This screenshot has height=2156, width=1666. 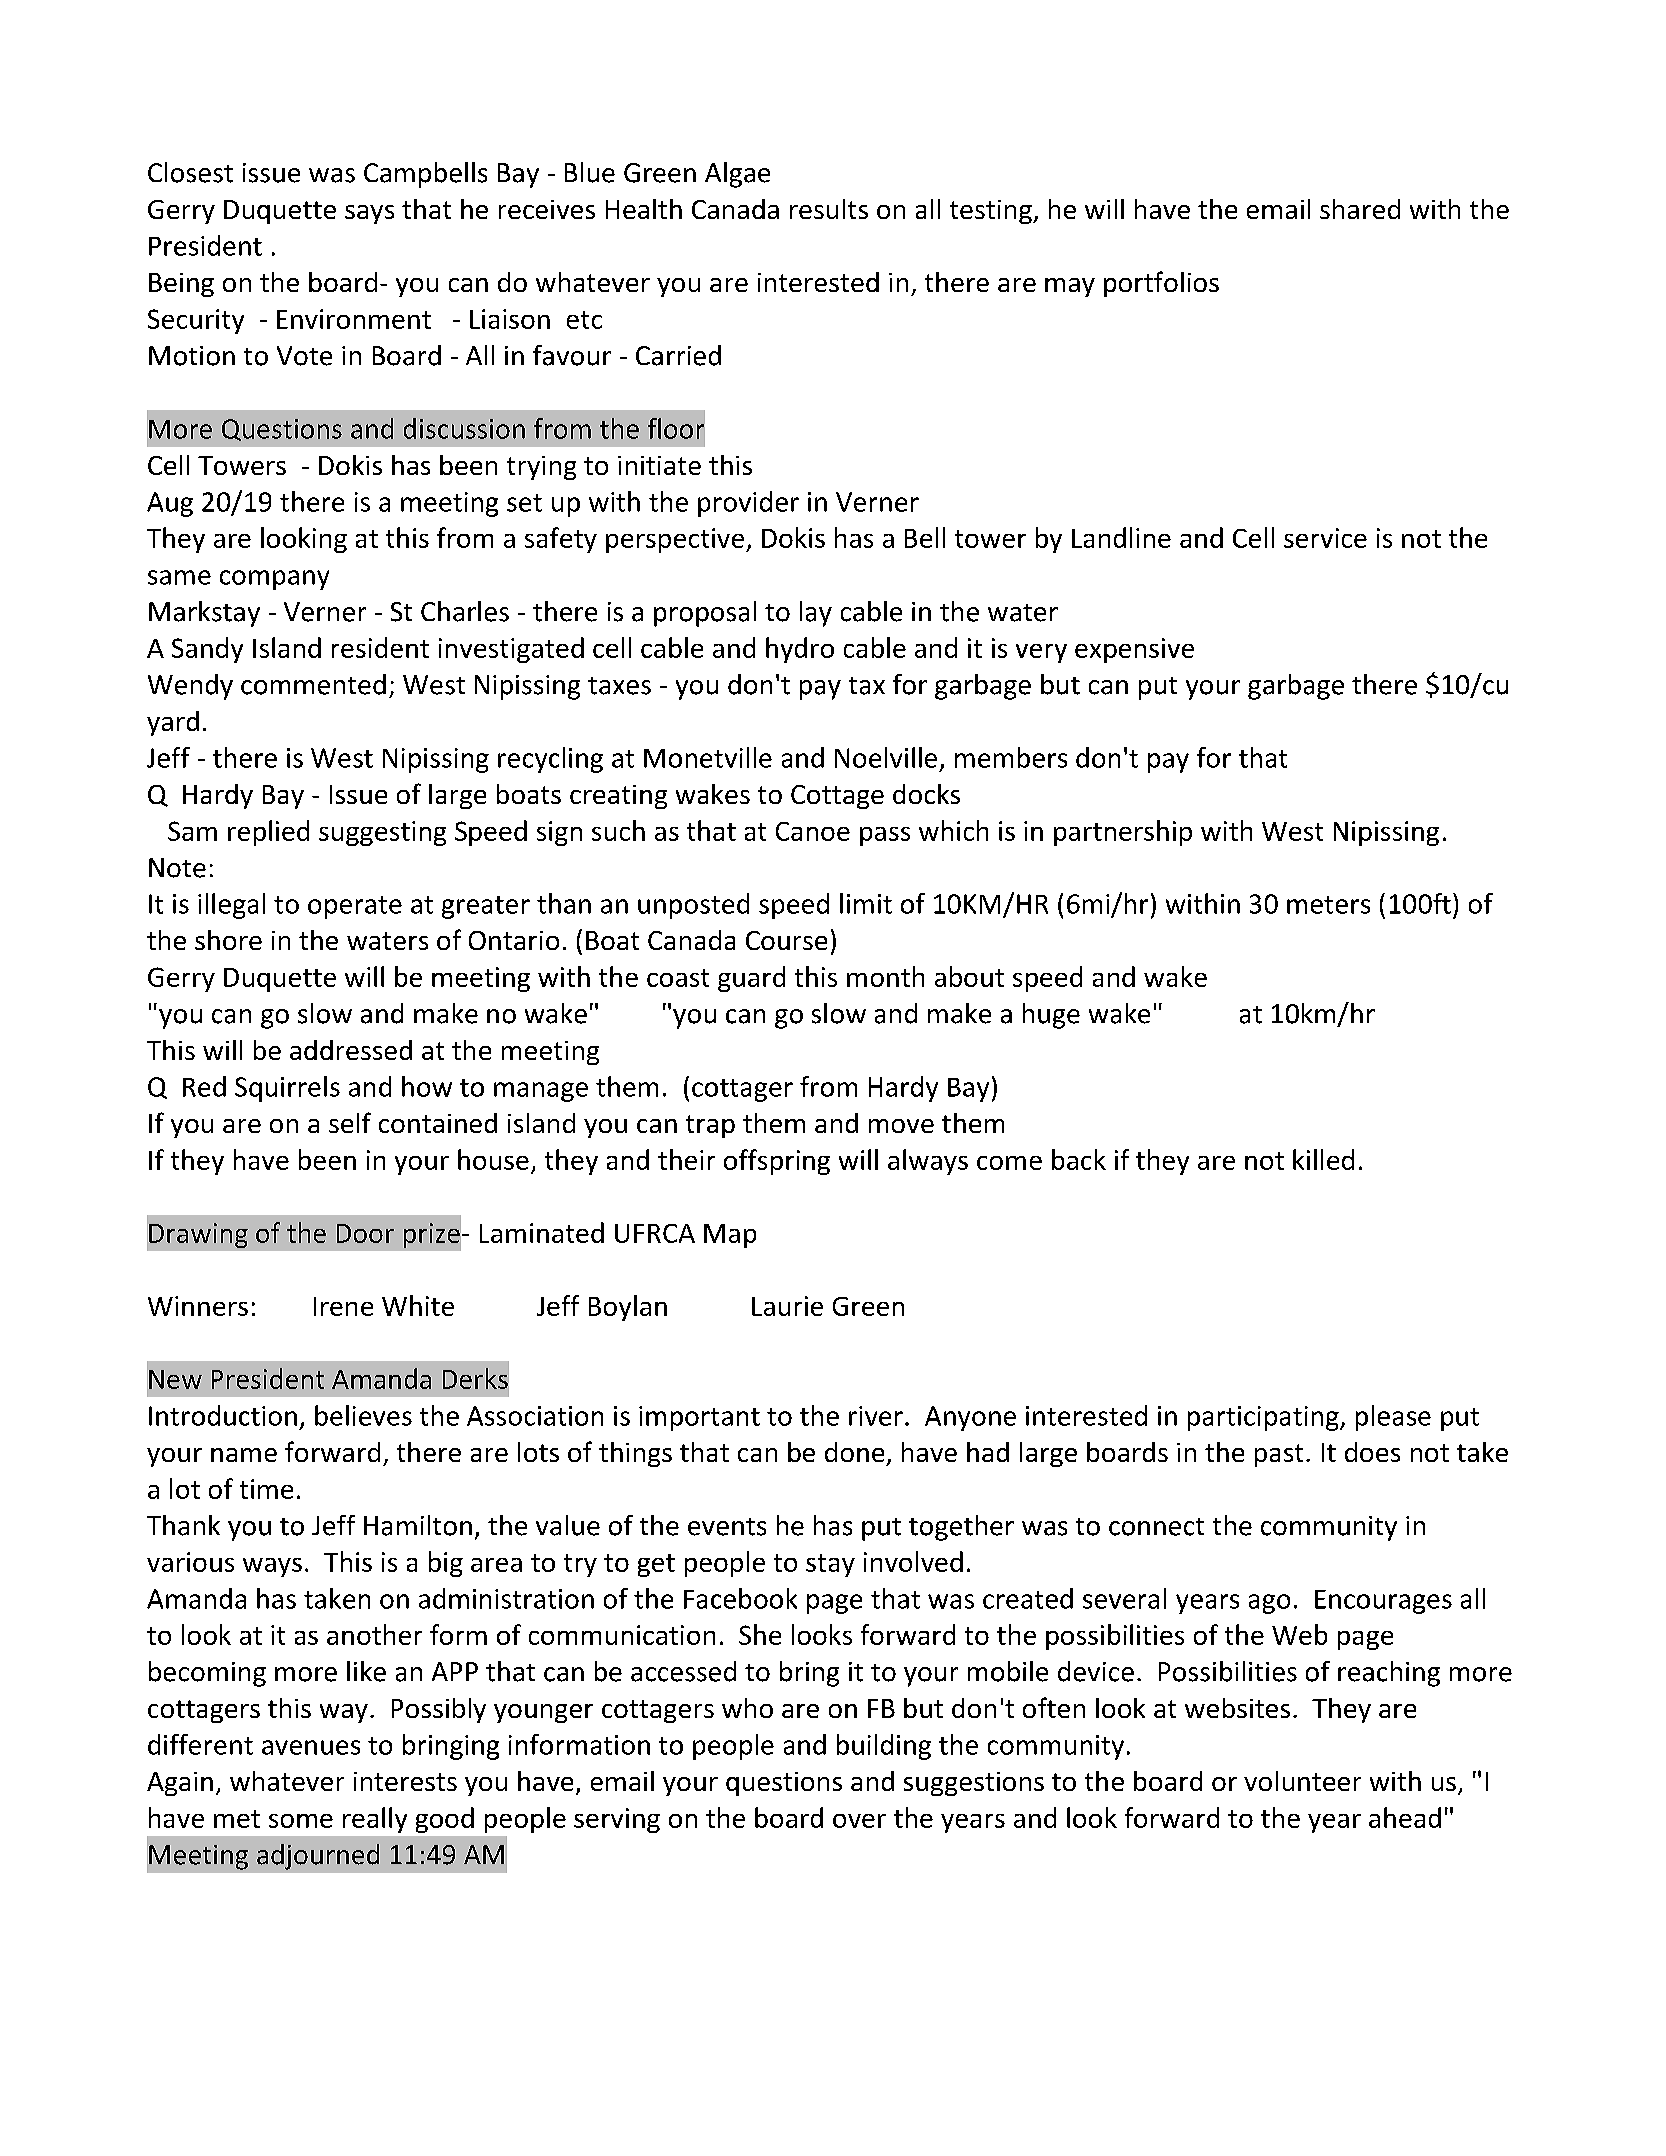 I want to click on avenues, so click(x=311, y=1747).
